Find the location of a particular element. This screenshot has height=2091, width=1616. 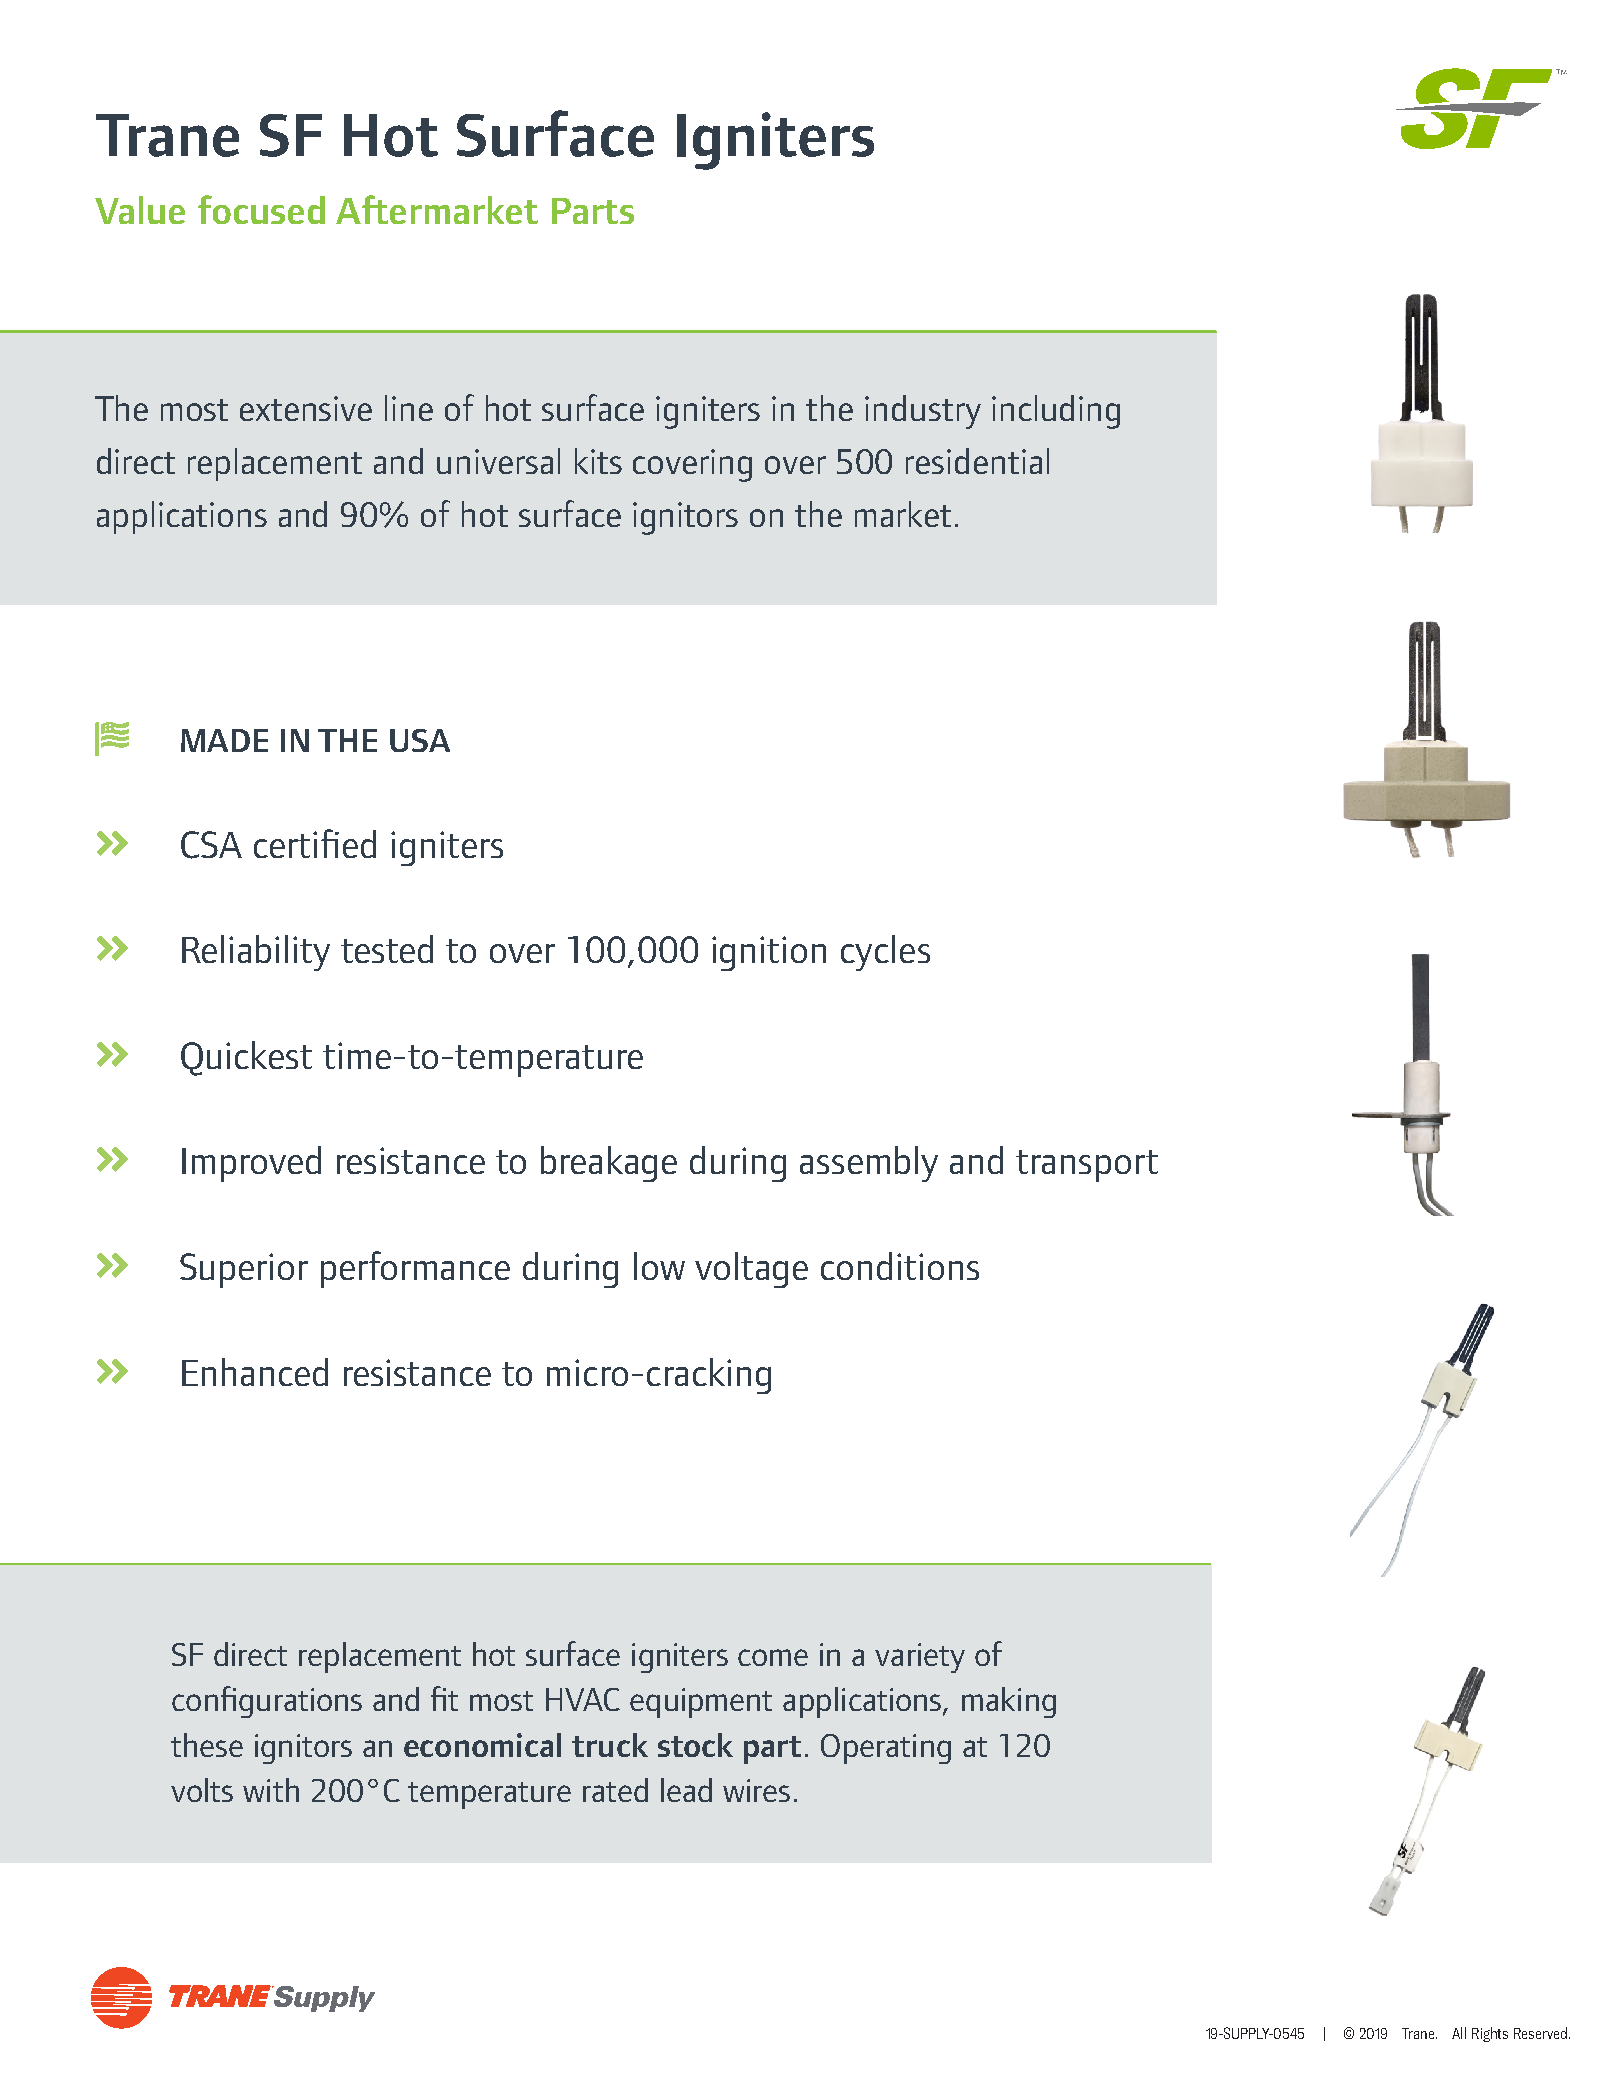

All is located at coordinates (1459, 2033).
